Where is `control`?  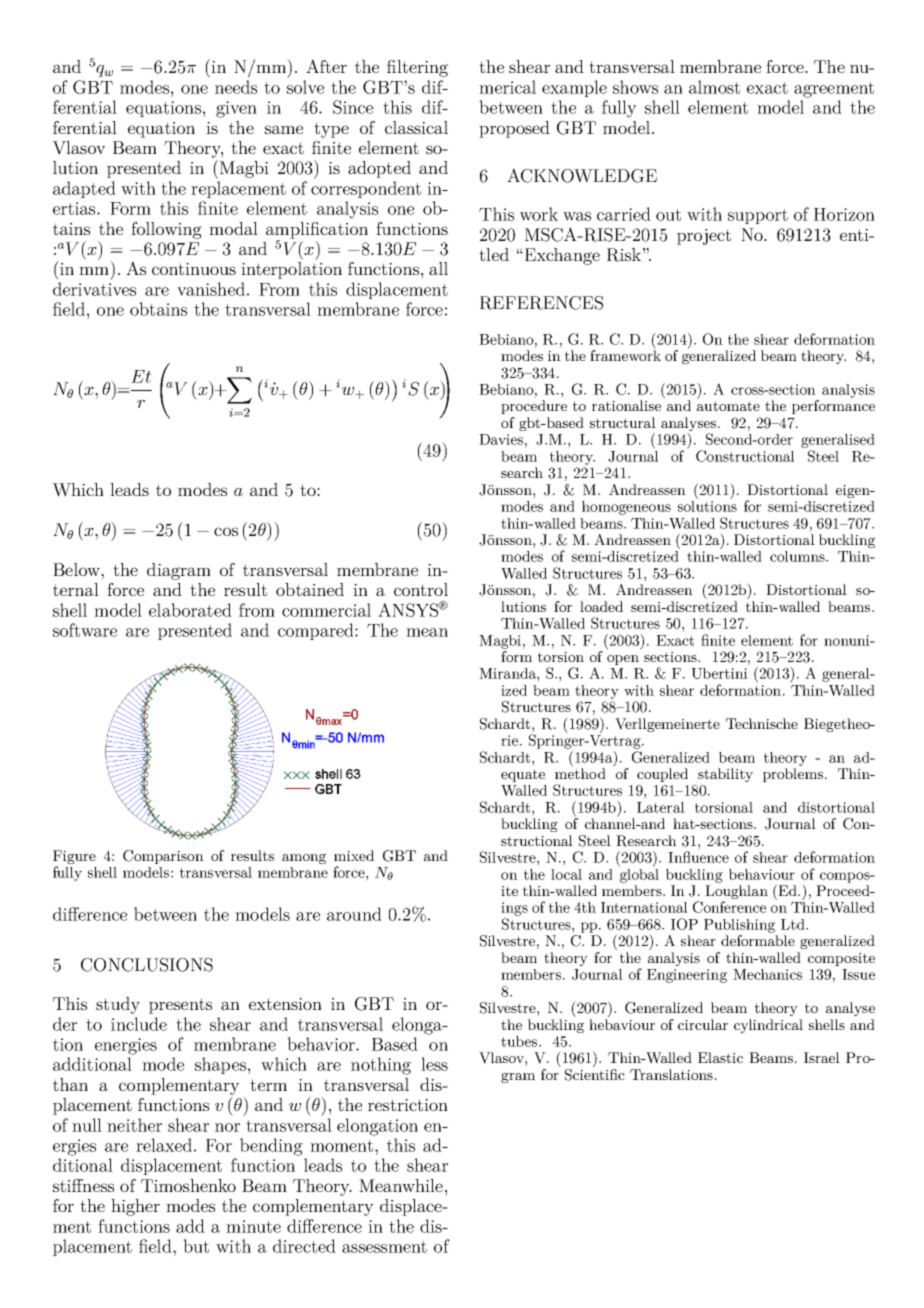 control is located at coordinates (421, 589).
